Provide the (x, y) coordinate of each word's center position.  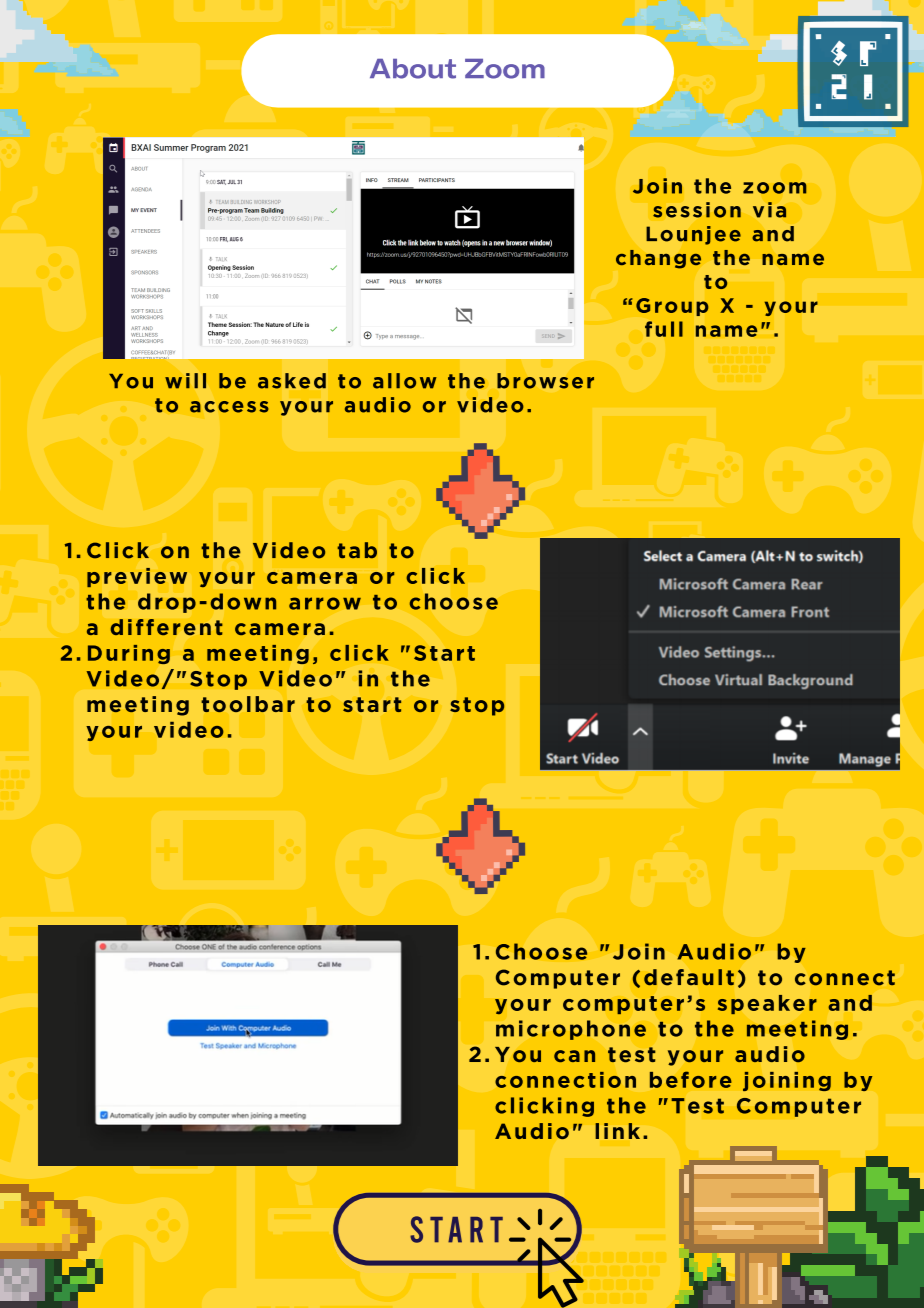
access (229, 407)
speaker (767, 1005)
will (185, 381)
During (129, 654)
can (574, 1056)
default (689, 977)
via (769, 210)
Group (672, 307)
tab (357, 550)
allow (405, 381)
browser (545, 381)
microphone (571, 1030)
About (413, 69)
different (167, 627)
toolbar (248, 704)
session (697, 210)
